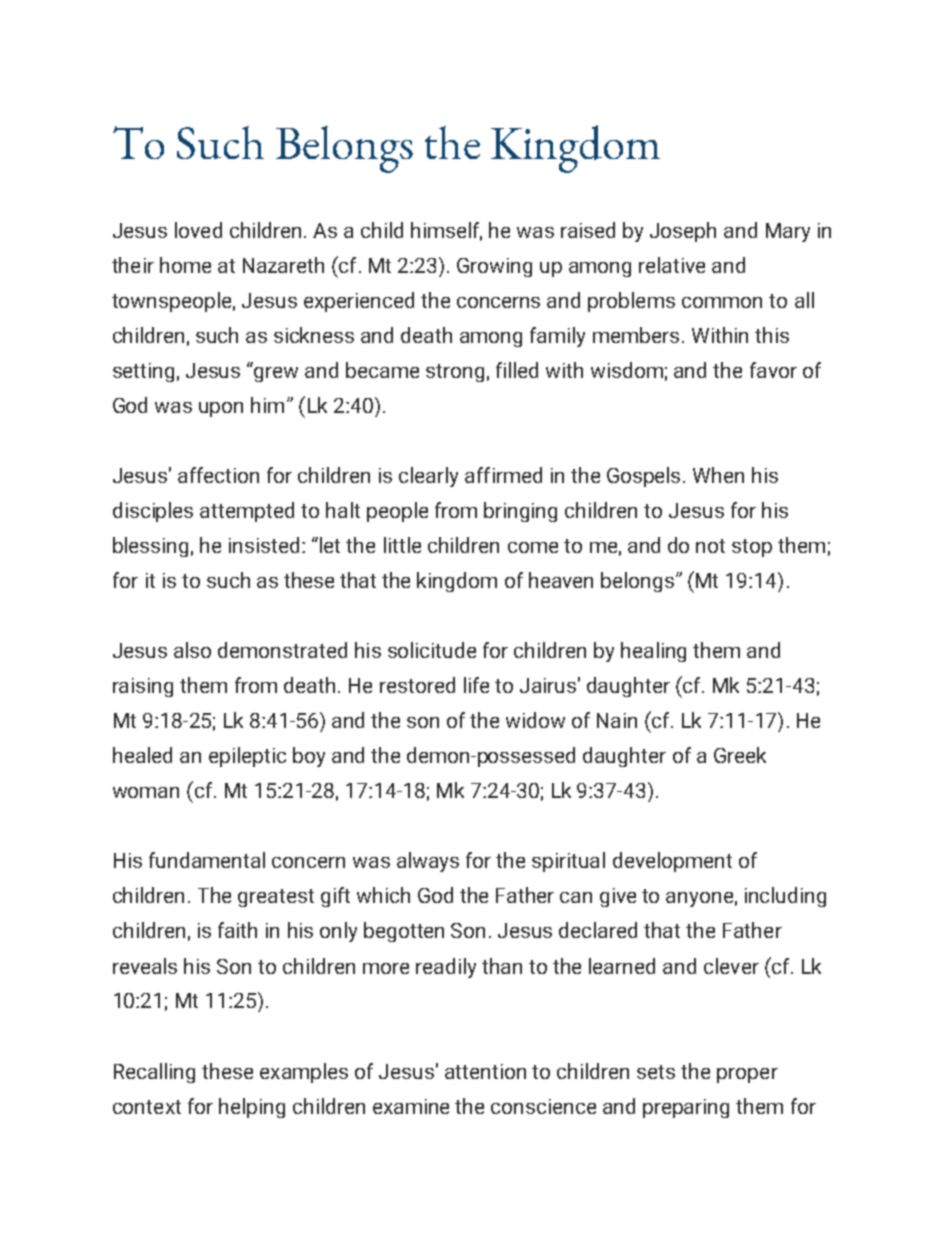 Image resolution: width=952 pixels, height=1233 pixels. Describe the element at coordinates (653, 652) in the screenshot. I see `healing` at that location.
